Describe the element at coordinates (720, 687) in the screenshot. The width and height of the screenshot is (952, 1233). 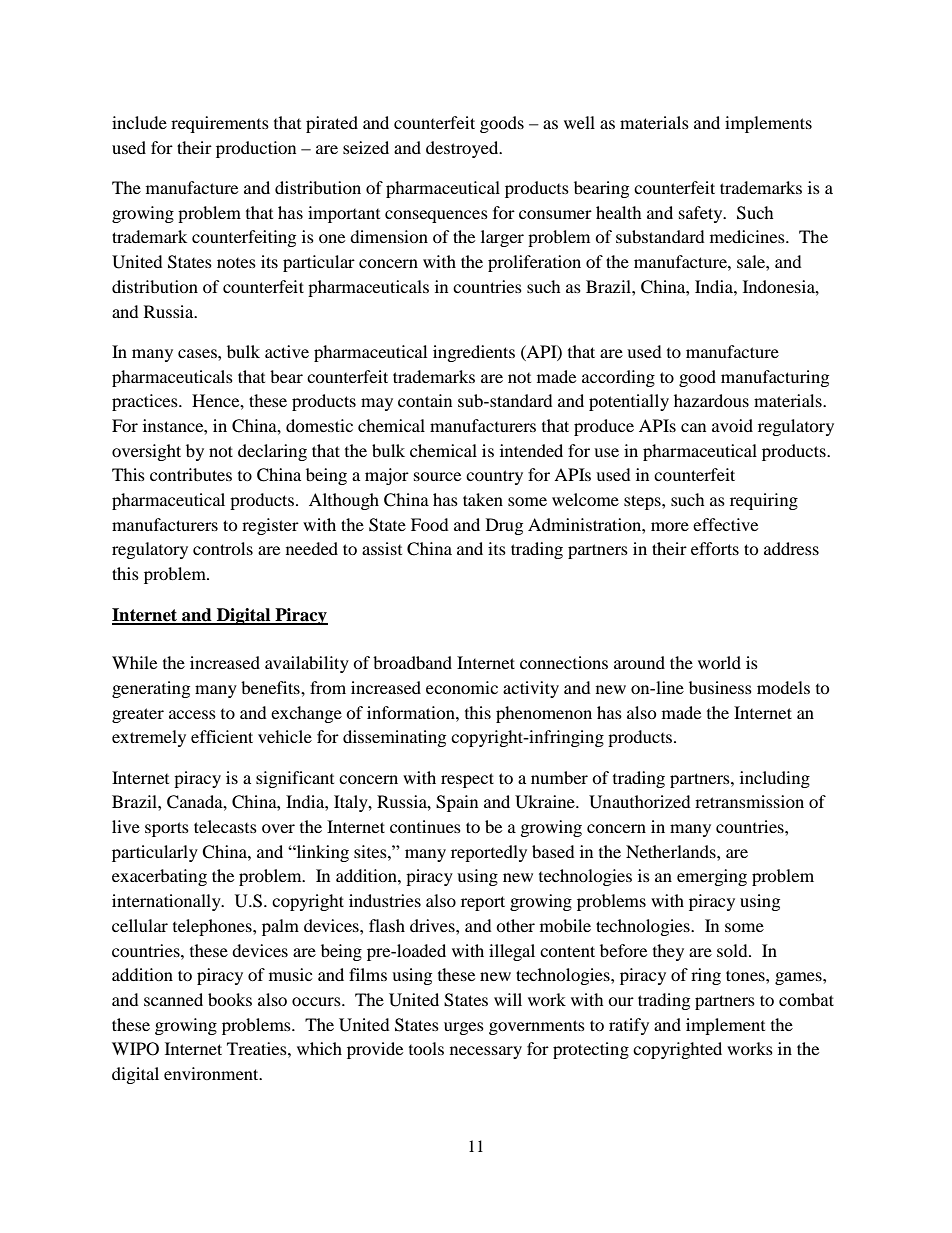
I see `business` at that location.
